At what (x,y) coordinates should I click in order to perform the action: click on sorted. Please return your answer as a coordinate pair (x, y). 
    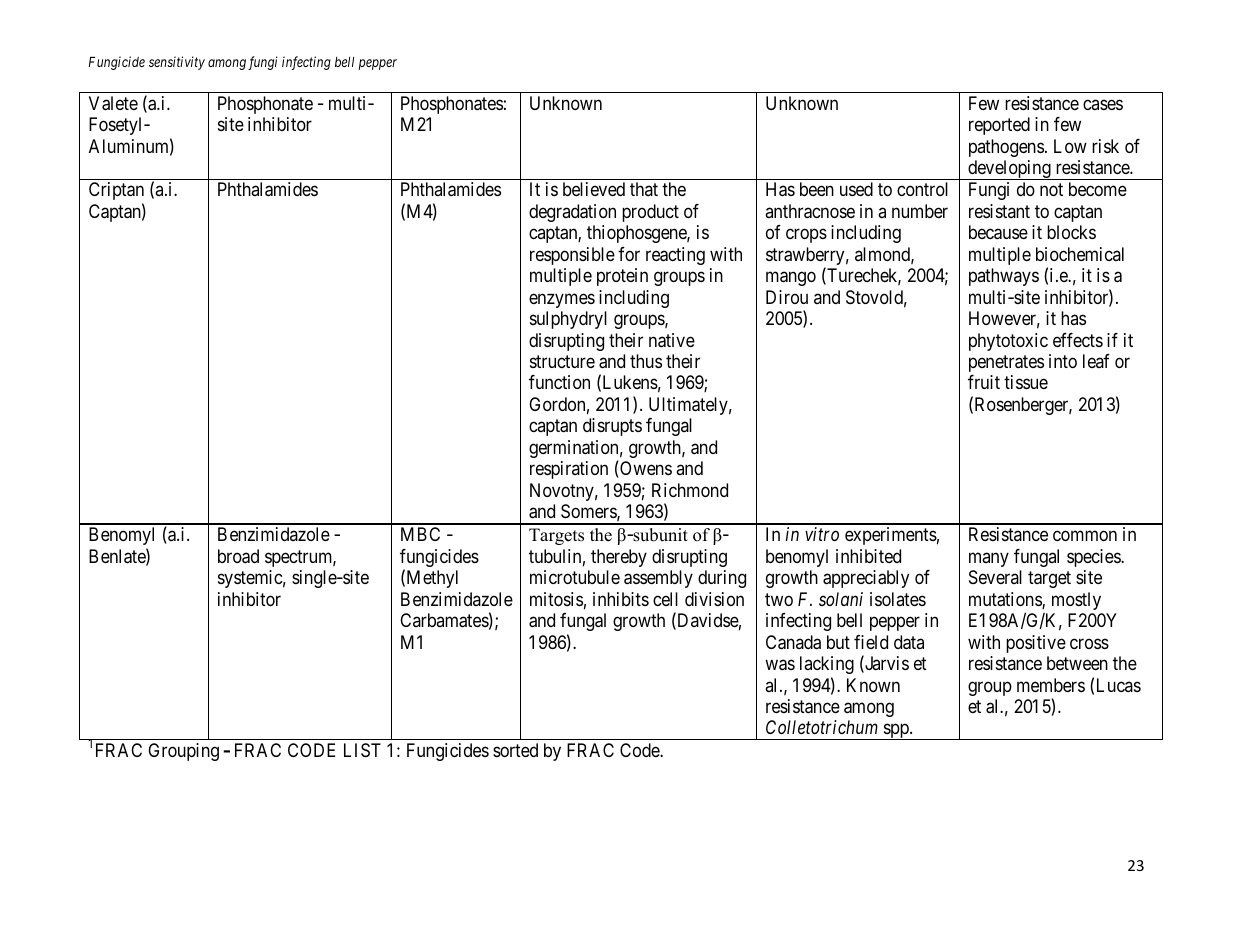
    Looking at the image, I should click on (515, 750).
